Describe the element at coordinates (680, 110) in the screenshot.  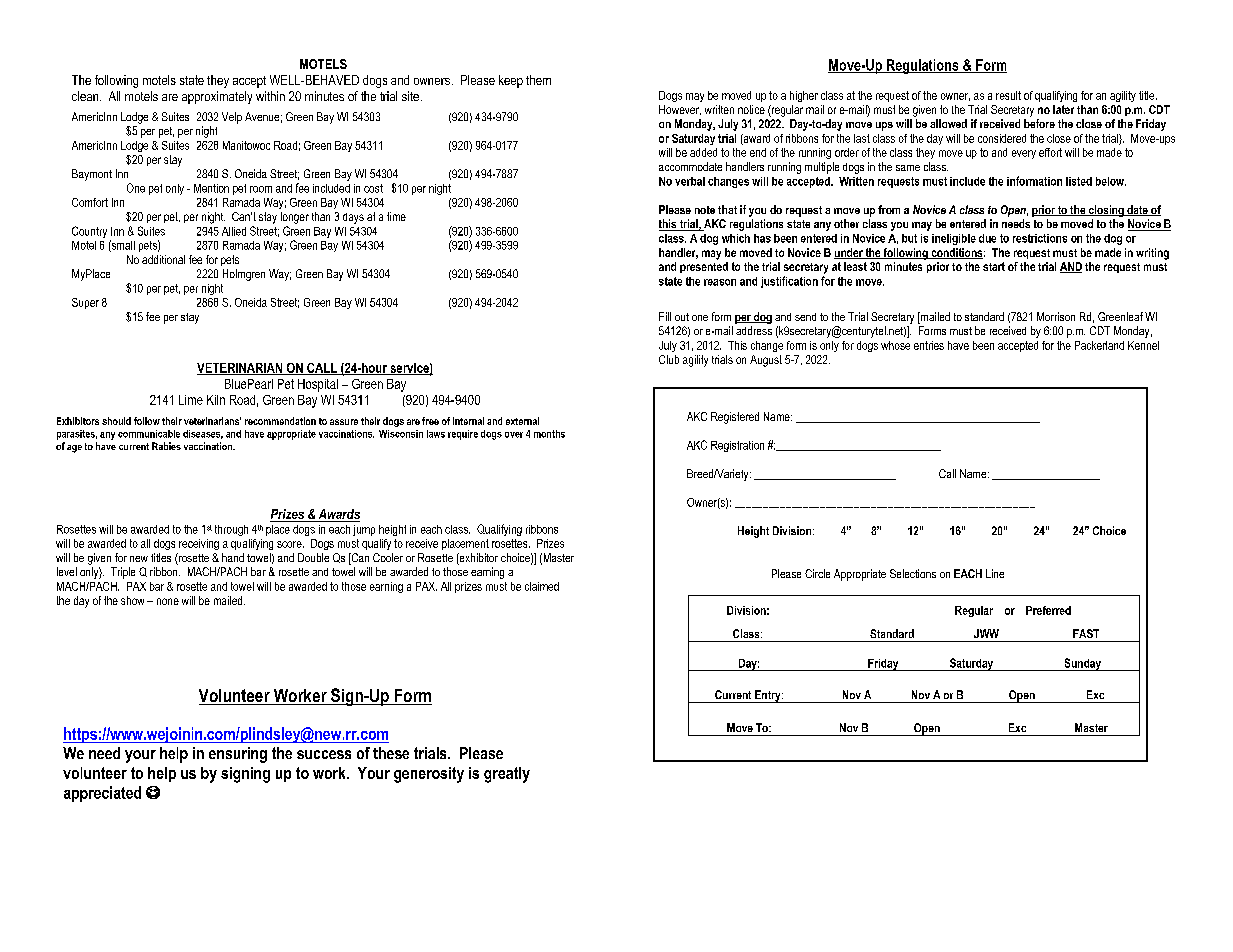
I see `However` at that location.
